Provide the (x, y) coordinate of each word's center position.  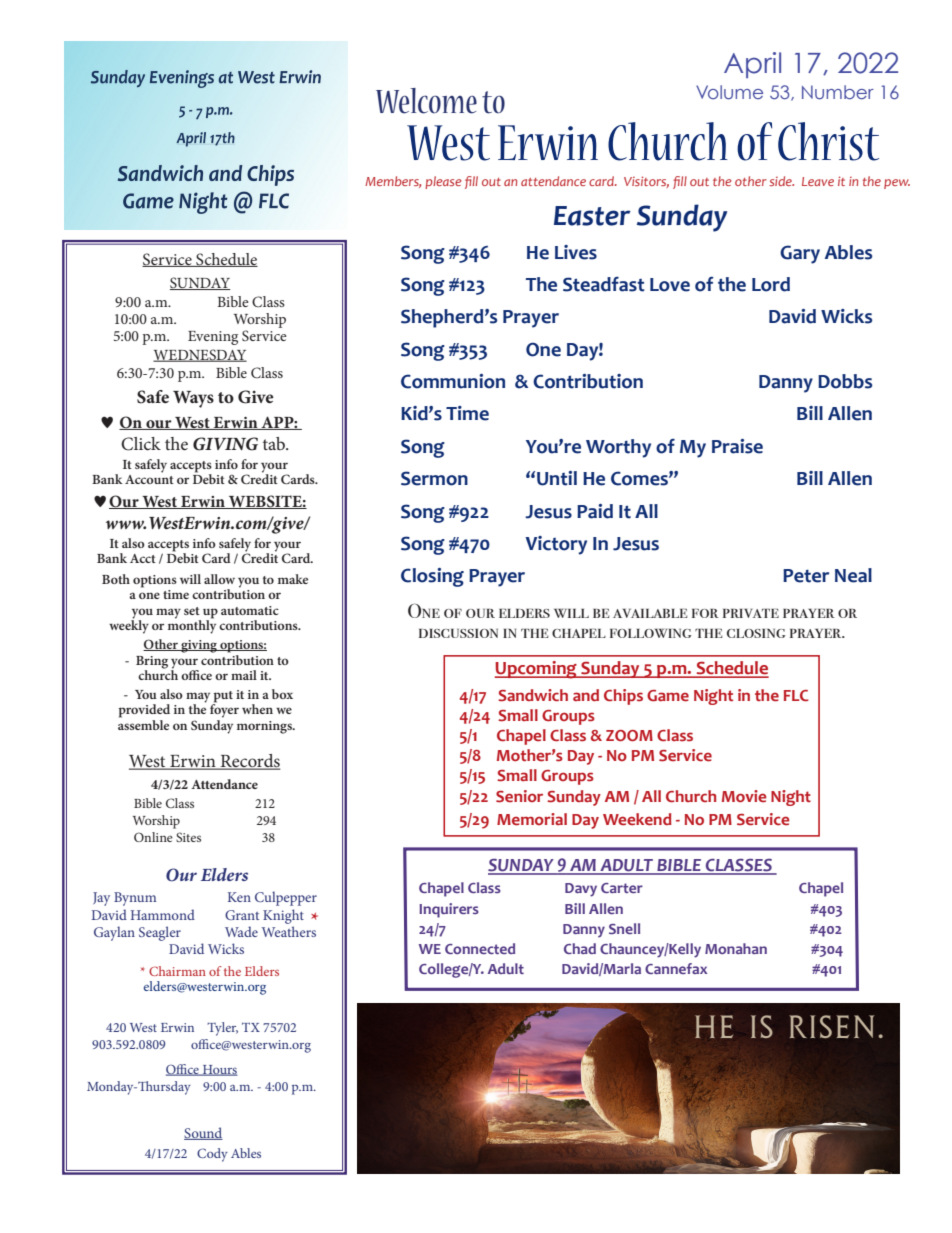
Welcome (426, 101)
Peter (806, 576)
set (192, 611)
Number (838, 92)
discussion (458, 633)
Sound (203, 1133)
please (443, 182)
